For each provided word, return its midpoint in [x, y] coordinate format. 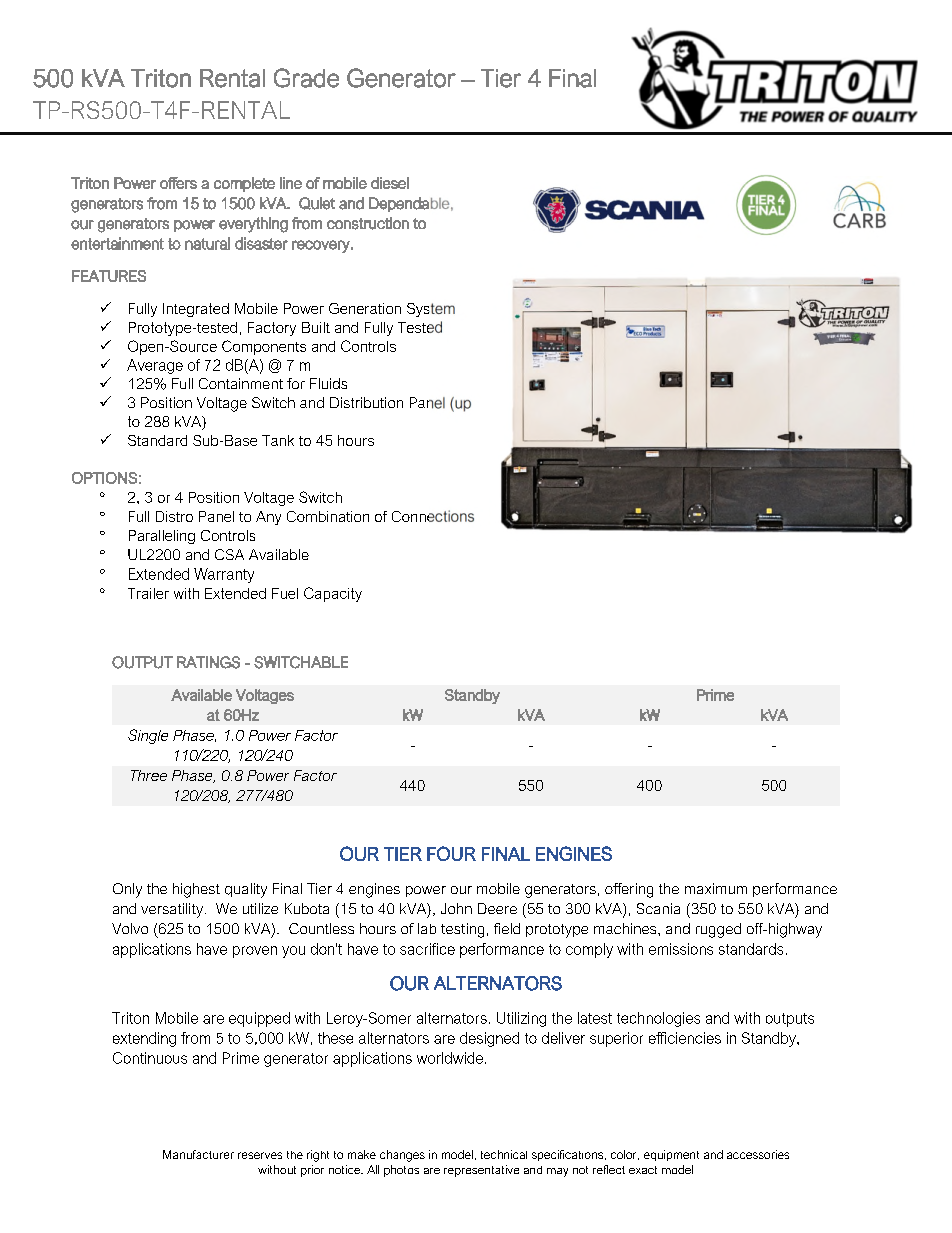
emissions [681, 949]
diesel [390, 183]
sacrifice [427, 949]
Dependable [409, 204]
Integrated [196, 310]
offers [178, 183]
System [431, 310]
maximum [716, 888]
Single [148, 736]
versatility [173, 910]
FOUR [451, 853]
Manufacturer [198, 1154]
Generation [365, 308]
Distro [174, 516]
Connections [433, 516]
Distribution [366, 402]
